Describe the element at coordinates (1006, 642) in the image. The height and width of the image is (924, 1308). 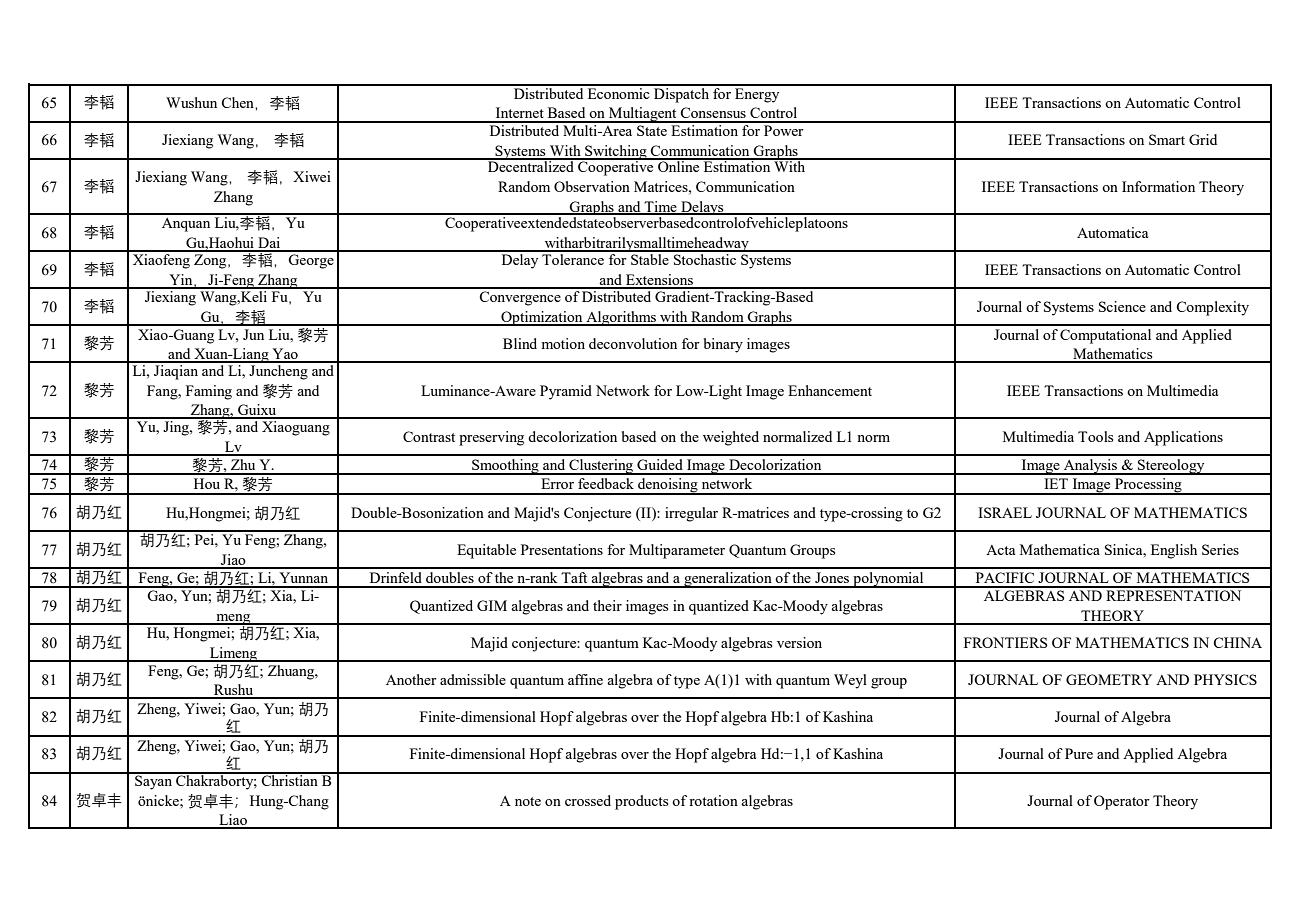
I see `FRONTIERS` at that location.
